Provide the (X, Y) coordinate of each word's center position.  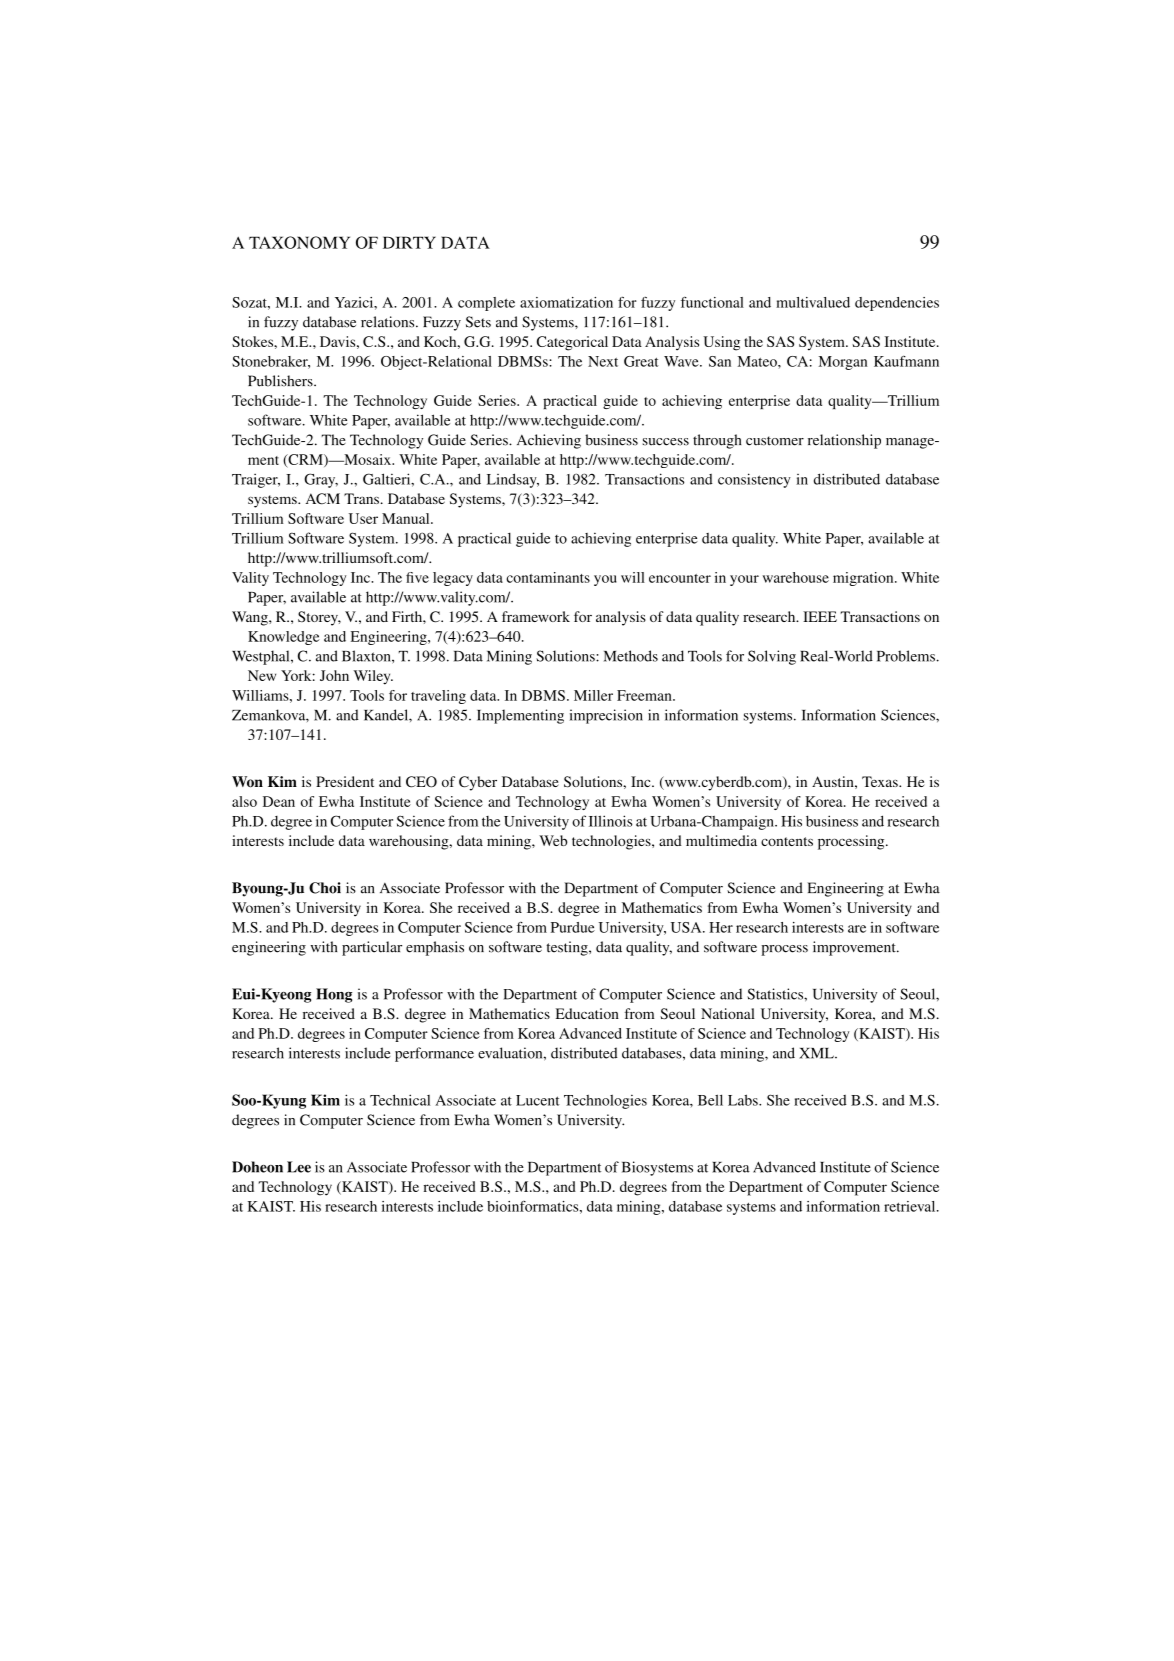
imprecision (606, 716)
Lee (299, 1167)
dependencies (897, 304)
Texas (881, 781)
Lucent (538, 1100)
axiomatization (566, 302)
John (334, 675)
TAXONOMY (299, 242)
